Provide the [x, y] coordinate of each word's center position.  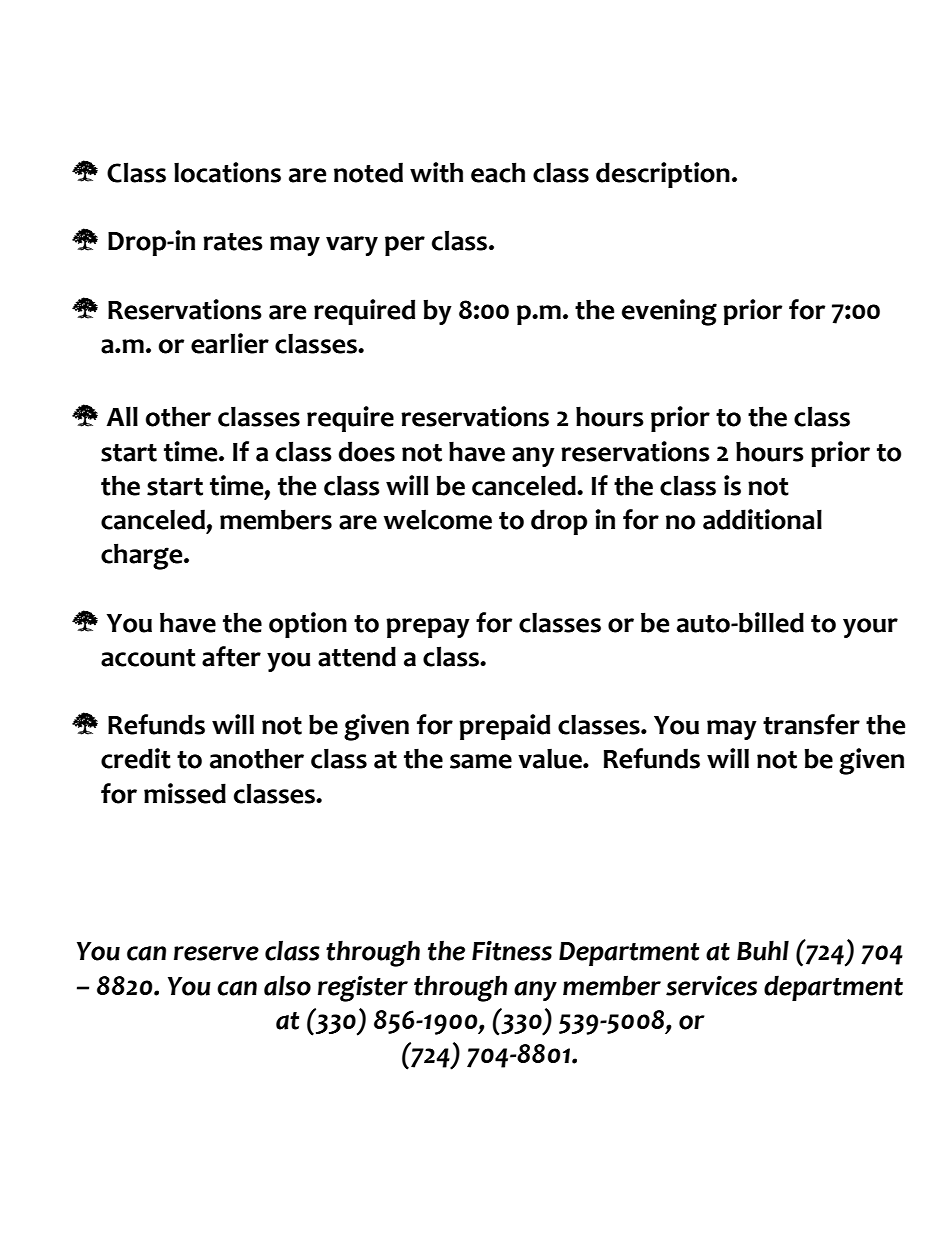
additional [762, 519]
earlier [230, 343]
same [481, 761]
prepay [428, 628]
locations [227, 172]
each [498, 172]
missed [185, 793]
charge [143, 556]
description [663, 175]
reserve [216, 953]
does [367, 451]
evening [669, 312]
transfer [811, 724]
